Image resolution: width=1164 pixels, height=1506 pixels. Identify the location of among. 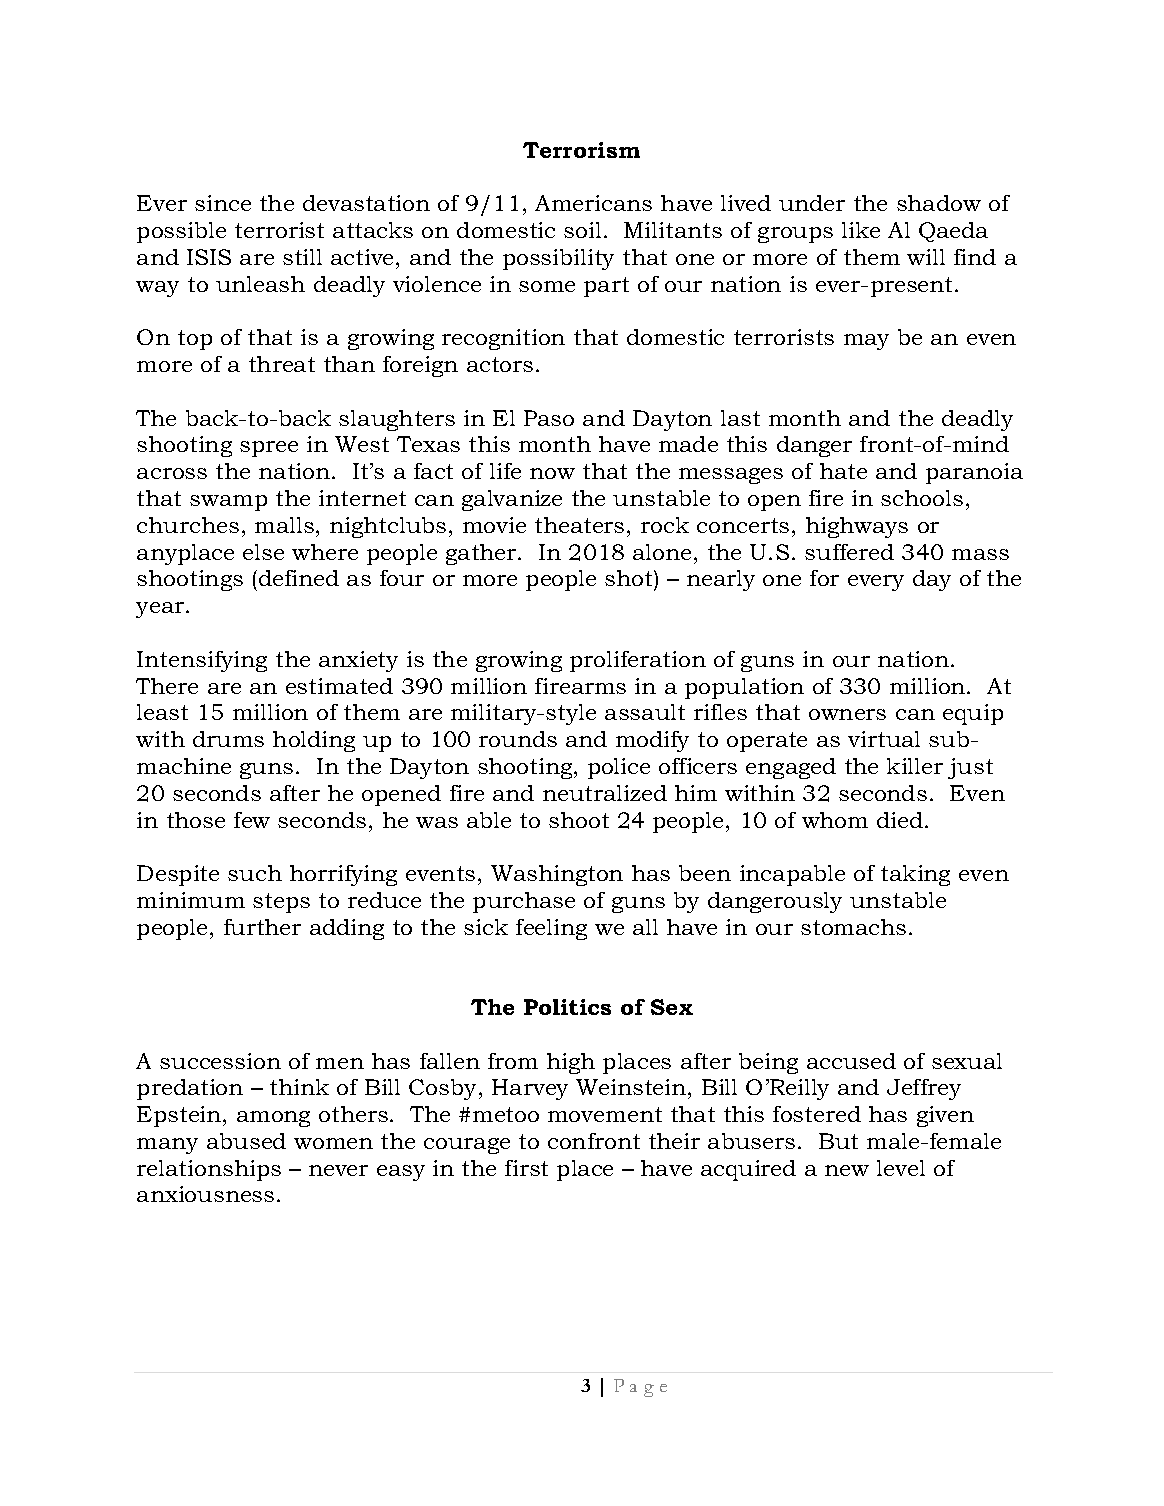
(273, 1119).
